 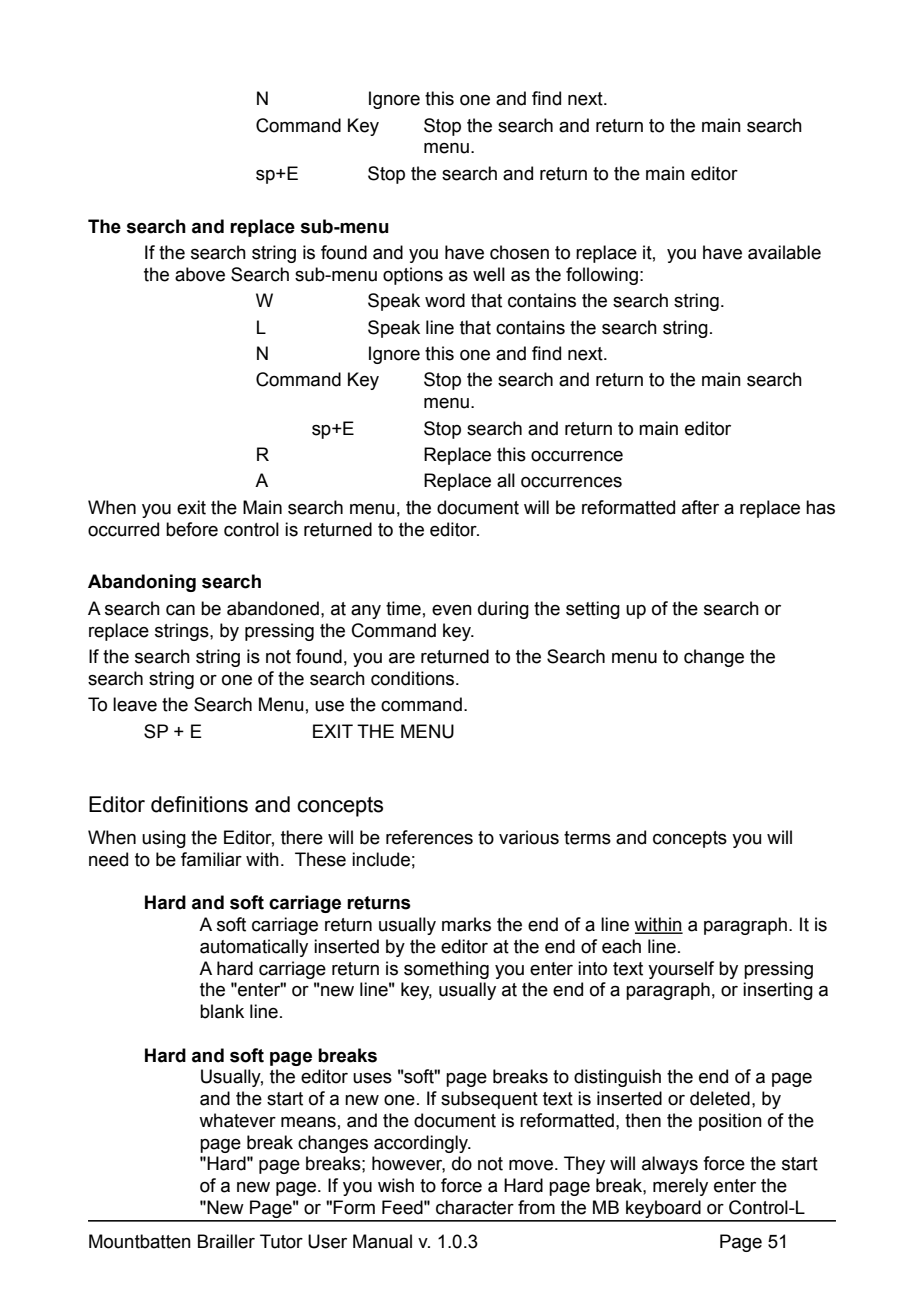 What do you see at coordinates (446, 970) in the screenshot?
I see `something` at bounding box center [446, 970].
